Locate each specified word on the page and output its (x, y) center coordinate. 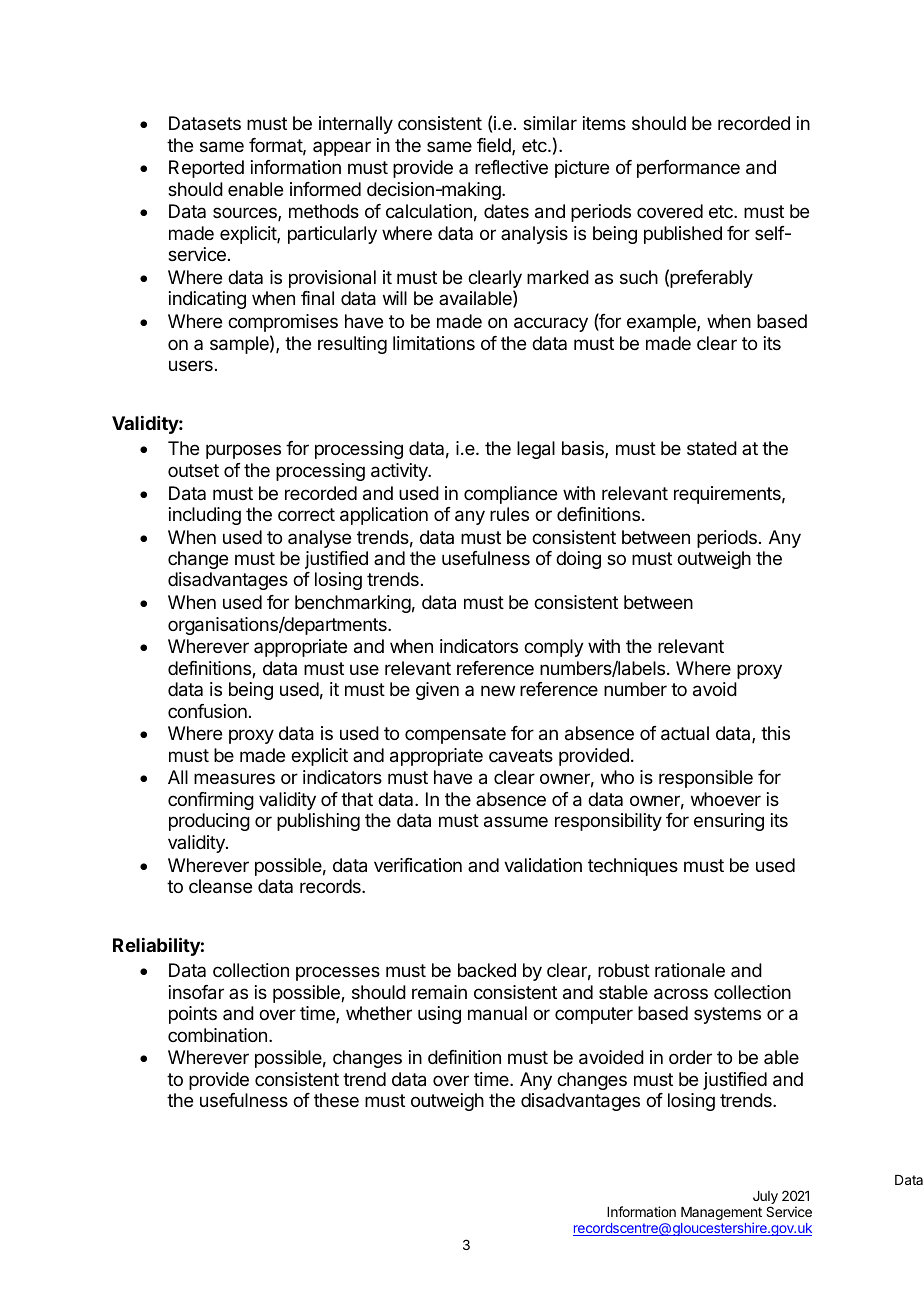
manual (497, 1013)
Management (721, 1215)
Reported (206, 169)
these (336, 1100)
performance (688, 169)
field (495, 146)
